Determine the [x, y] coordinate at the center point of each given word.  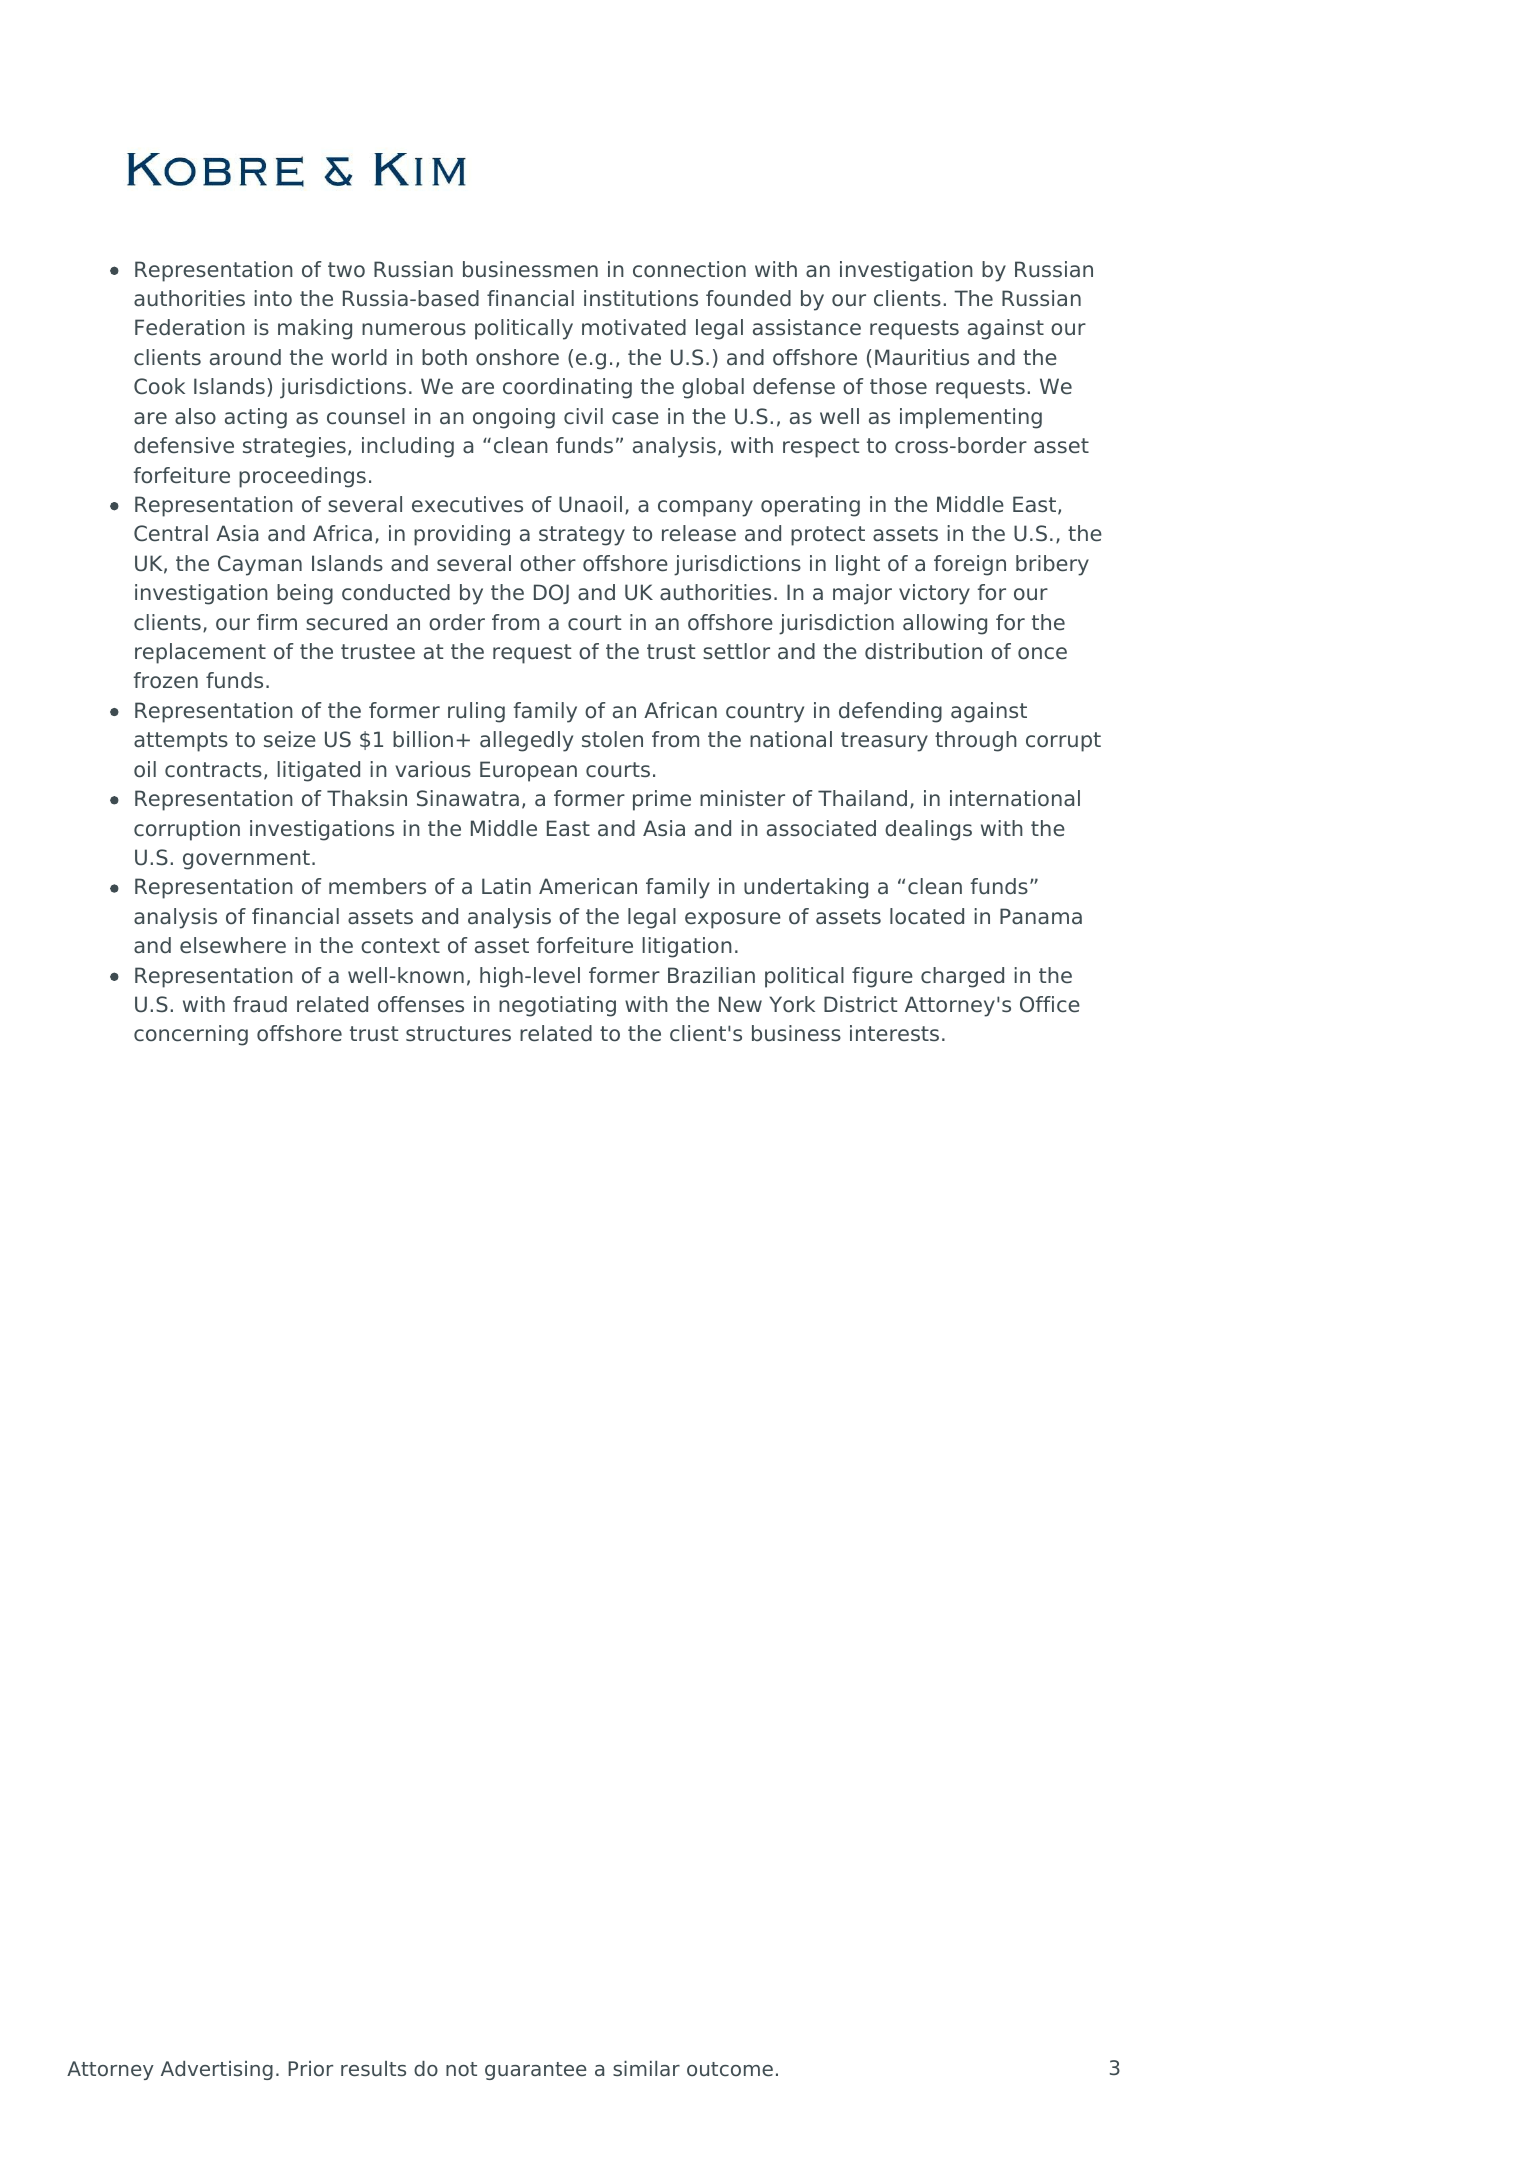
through [976, 741]
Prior [310, 2068]
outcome [730, 2069]
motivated [634, 327]
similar [646, 2068]
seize [290, 739]
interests [894, 1033]
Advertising [217, 2070]
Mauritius [922, 357]
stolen [612, 739]
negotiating [557, 1006]
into [273, 298]
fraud [260, 1004]
